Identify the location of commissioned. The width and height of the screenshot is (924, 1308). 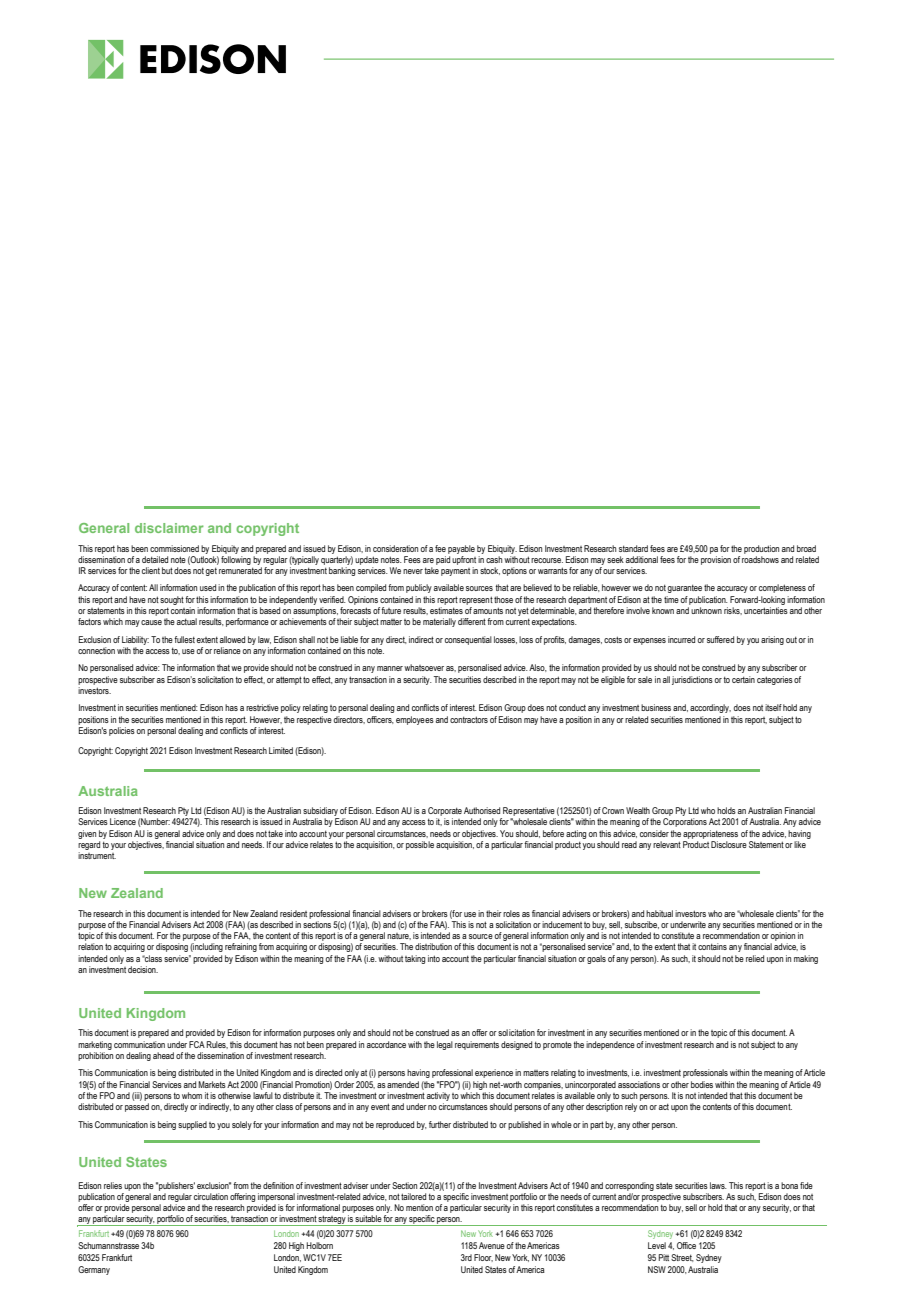
(174, 548).
